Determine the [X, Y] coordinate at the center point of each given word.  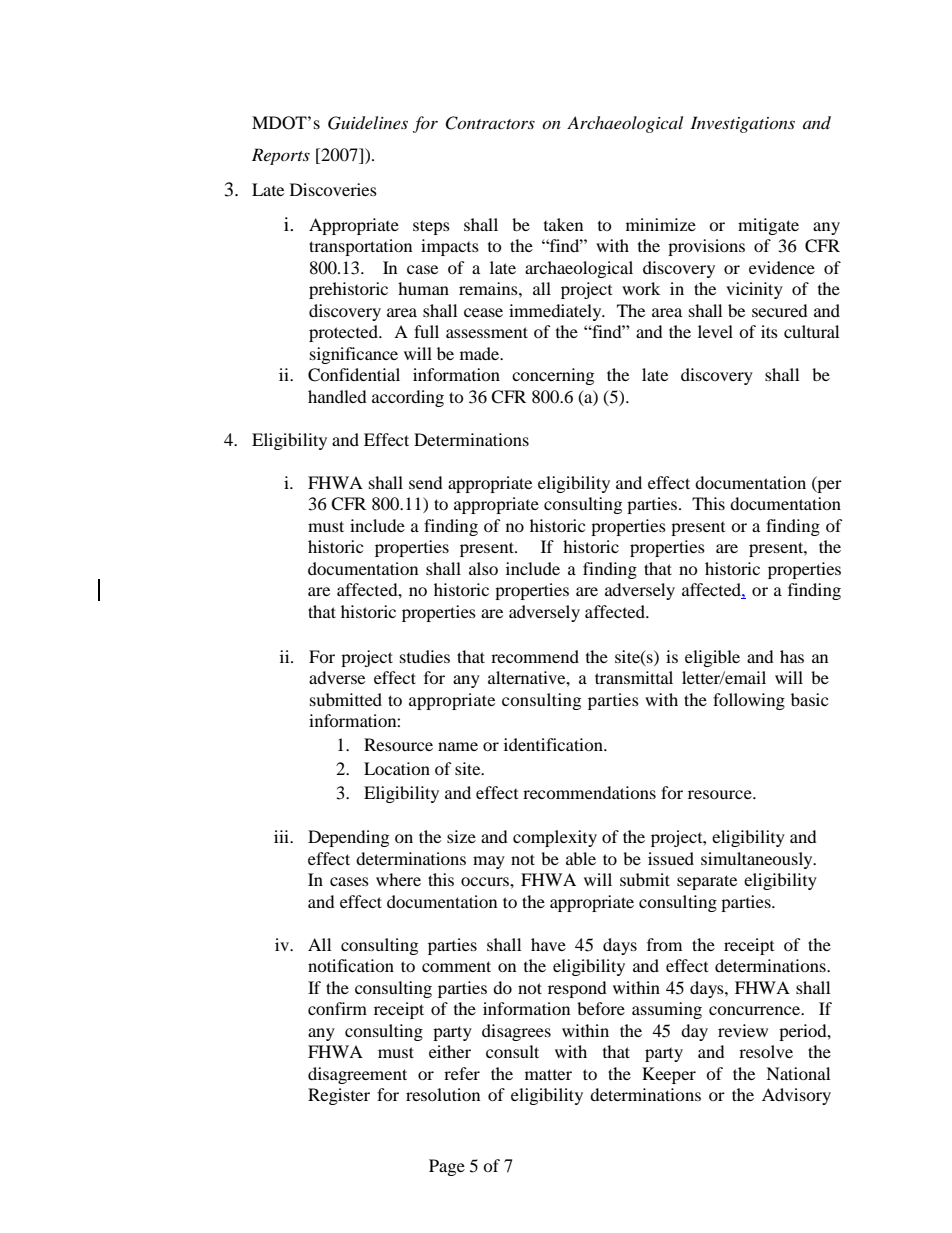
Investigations [742, 124]
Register [339, 1096]
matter [548, 1074]
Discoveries [333, 189]
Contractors [490, 123]
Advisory [796, 1096]
